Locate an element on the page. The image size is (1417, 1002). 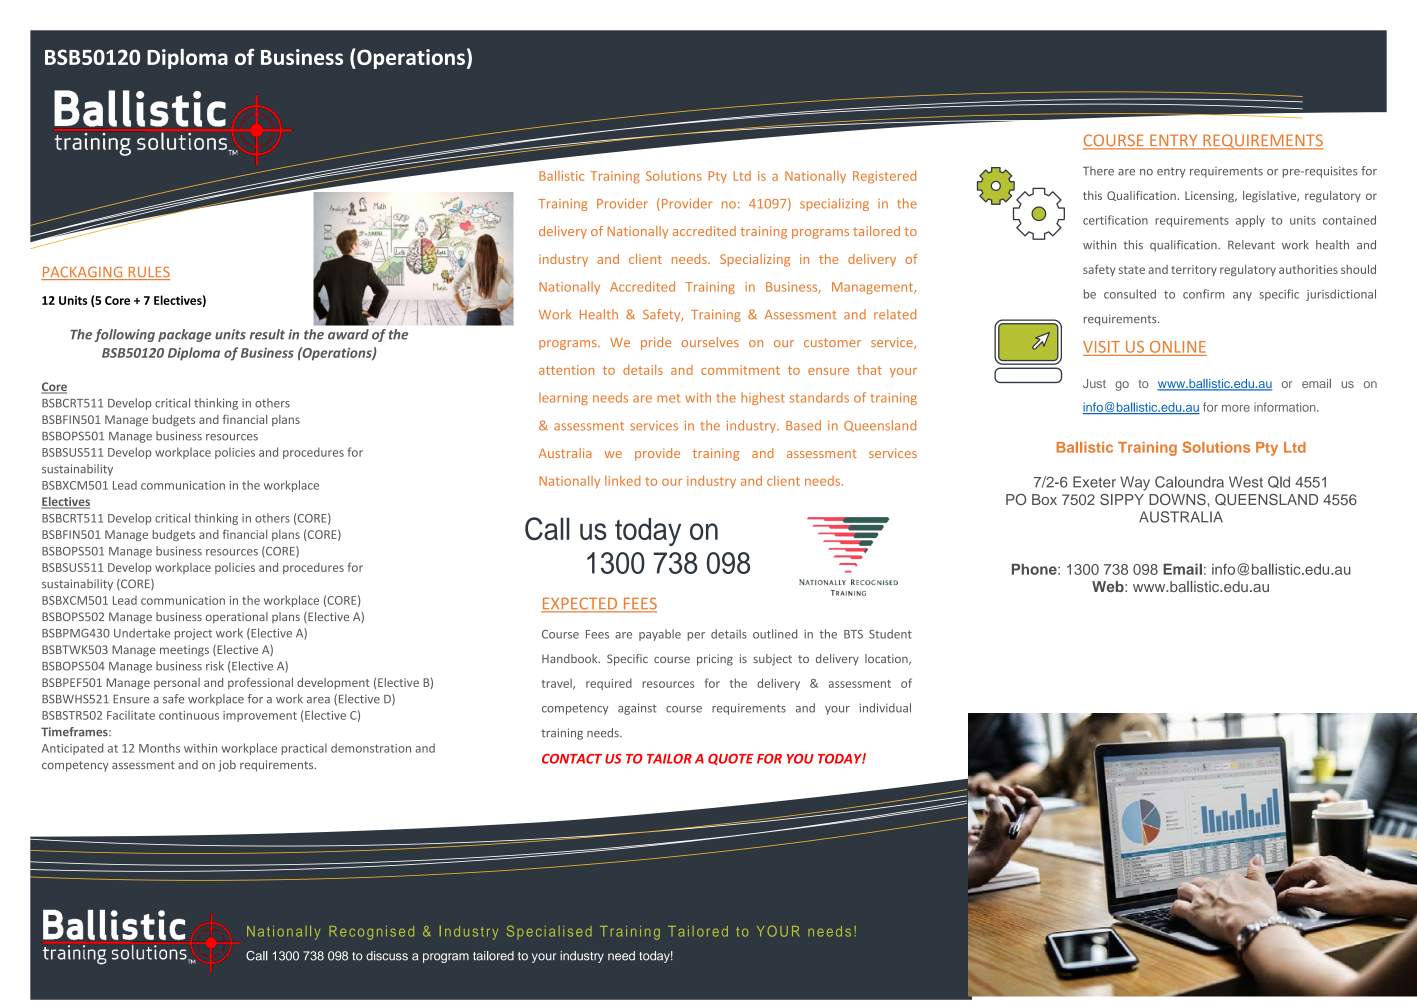
more is located at coordinates (1236, 408).
